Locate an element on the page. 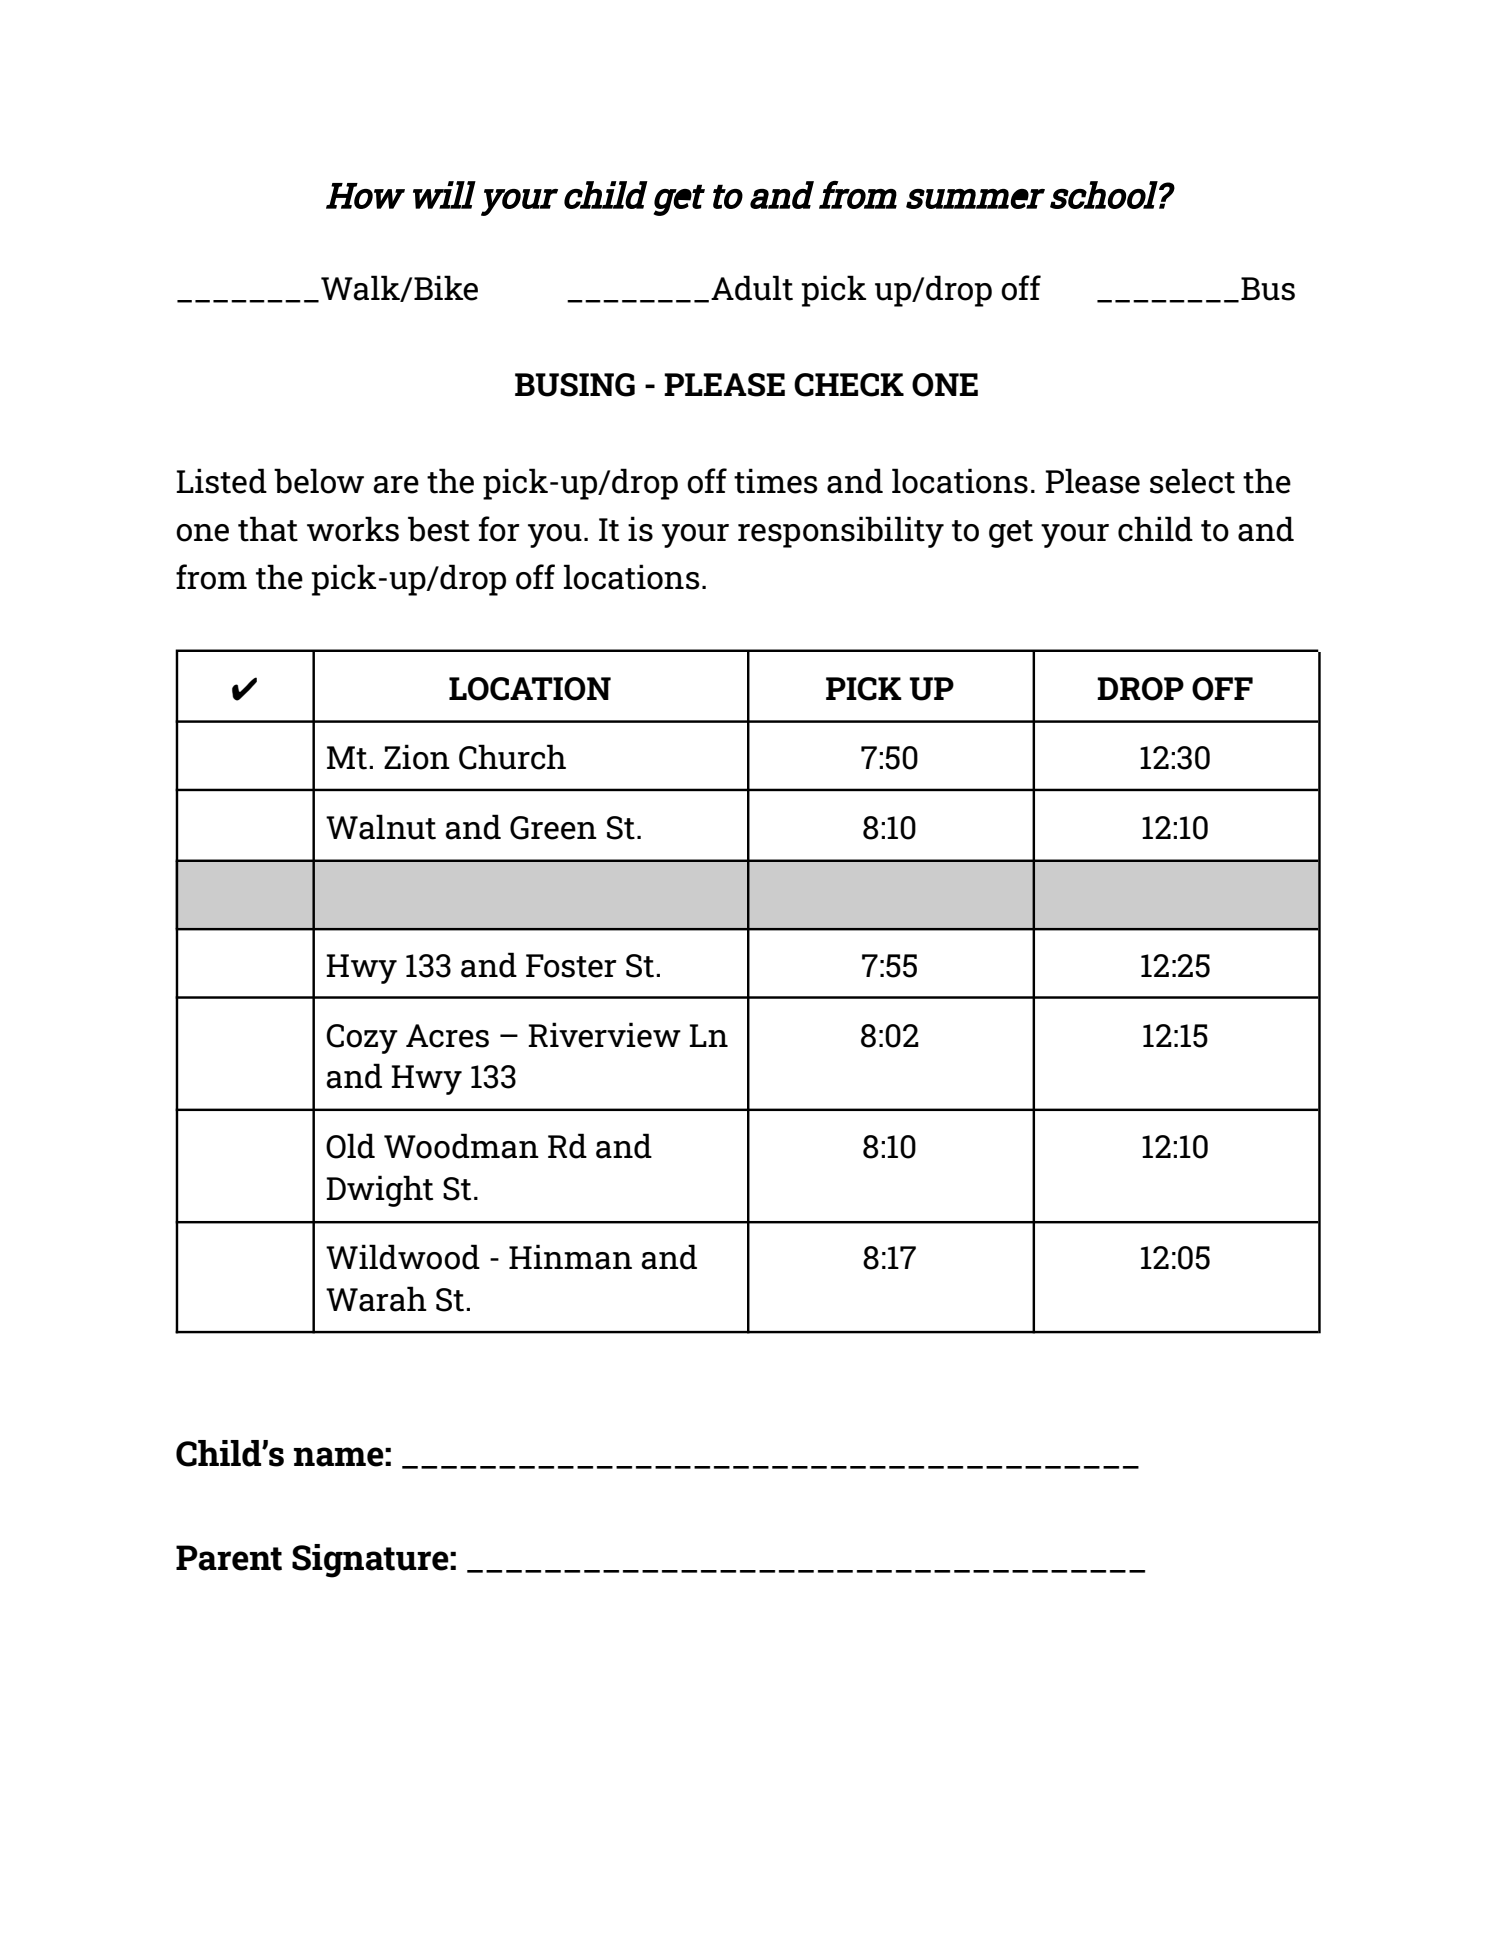  Acres is located at coordinates (447, 1036).
